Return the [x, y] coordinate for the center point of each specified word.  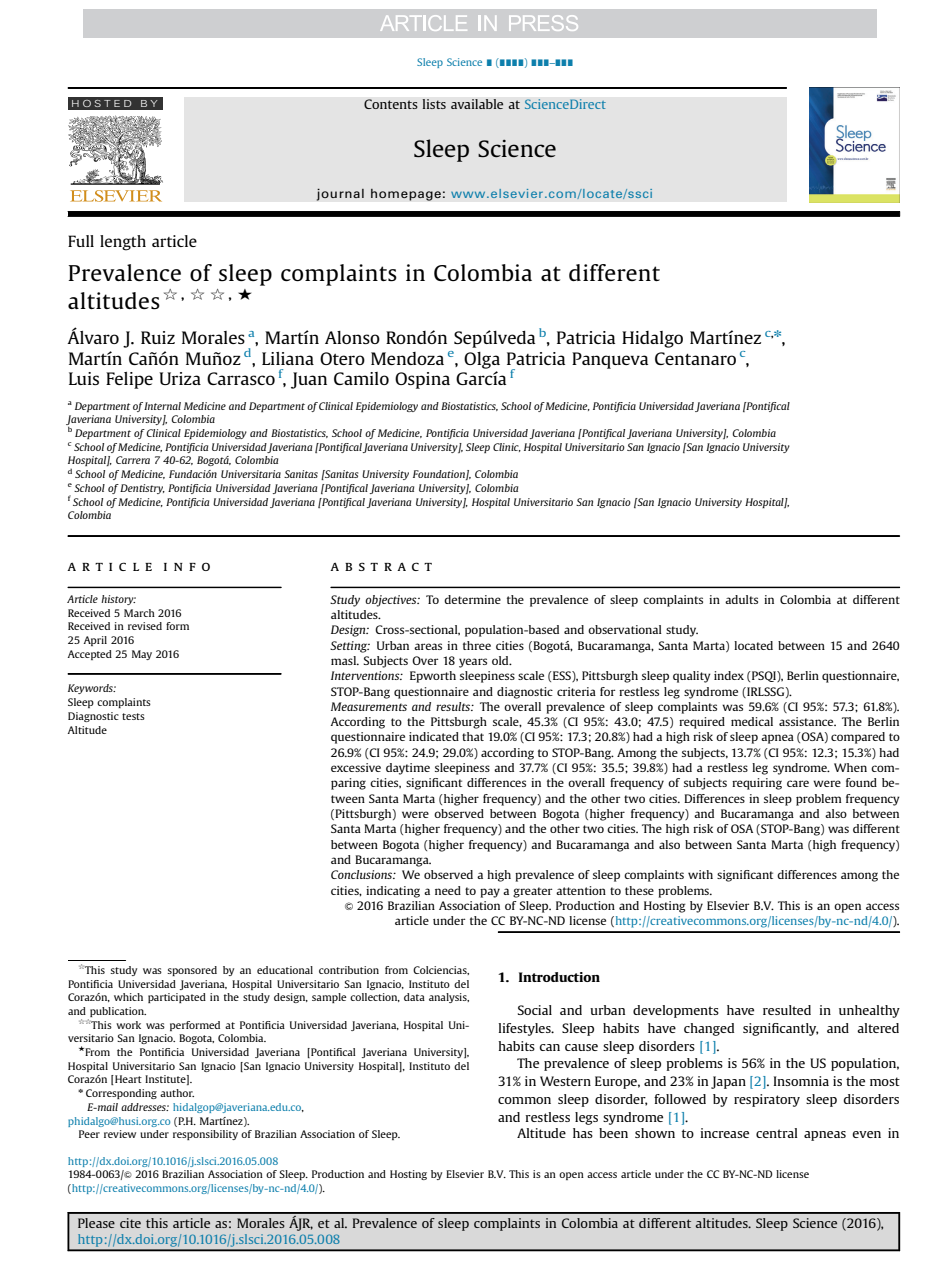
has [583, 1133]
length [123, 243]
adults [741, 599]
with [700, 874]
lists [434, 104]
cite [130, 1223]
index [729, 675]
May [142, 655]
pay [490, 893]
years [473, 663]
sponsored [192, 971]
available [477, 104]
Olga [482, 360]
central [777, 1133]
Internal [162, 406]
